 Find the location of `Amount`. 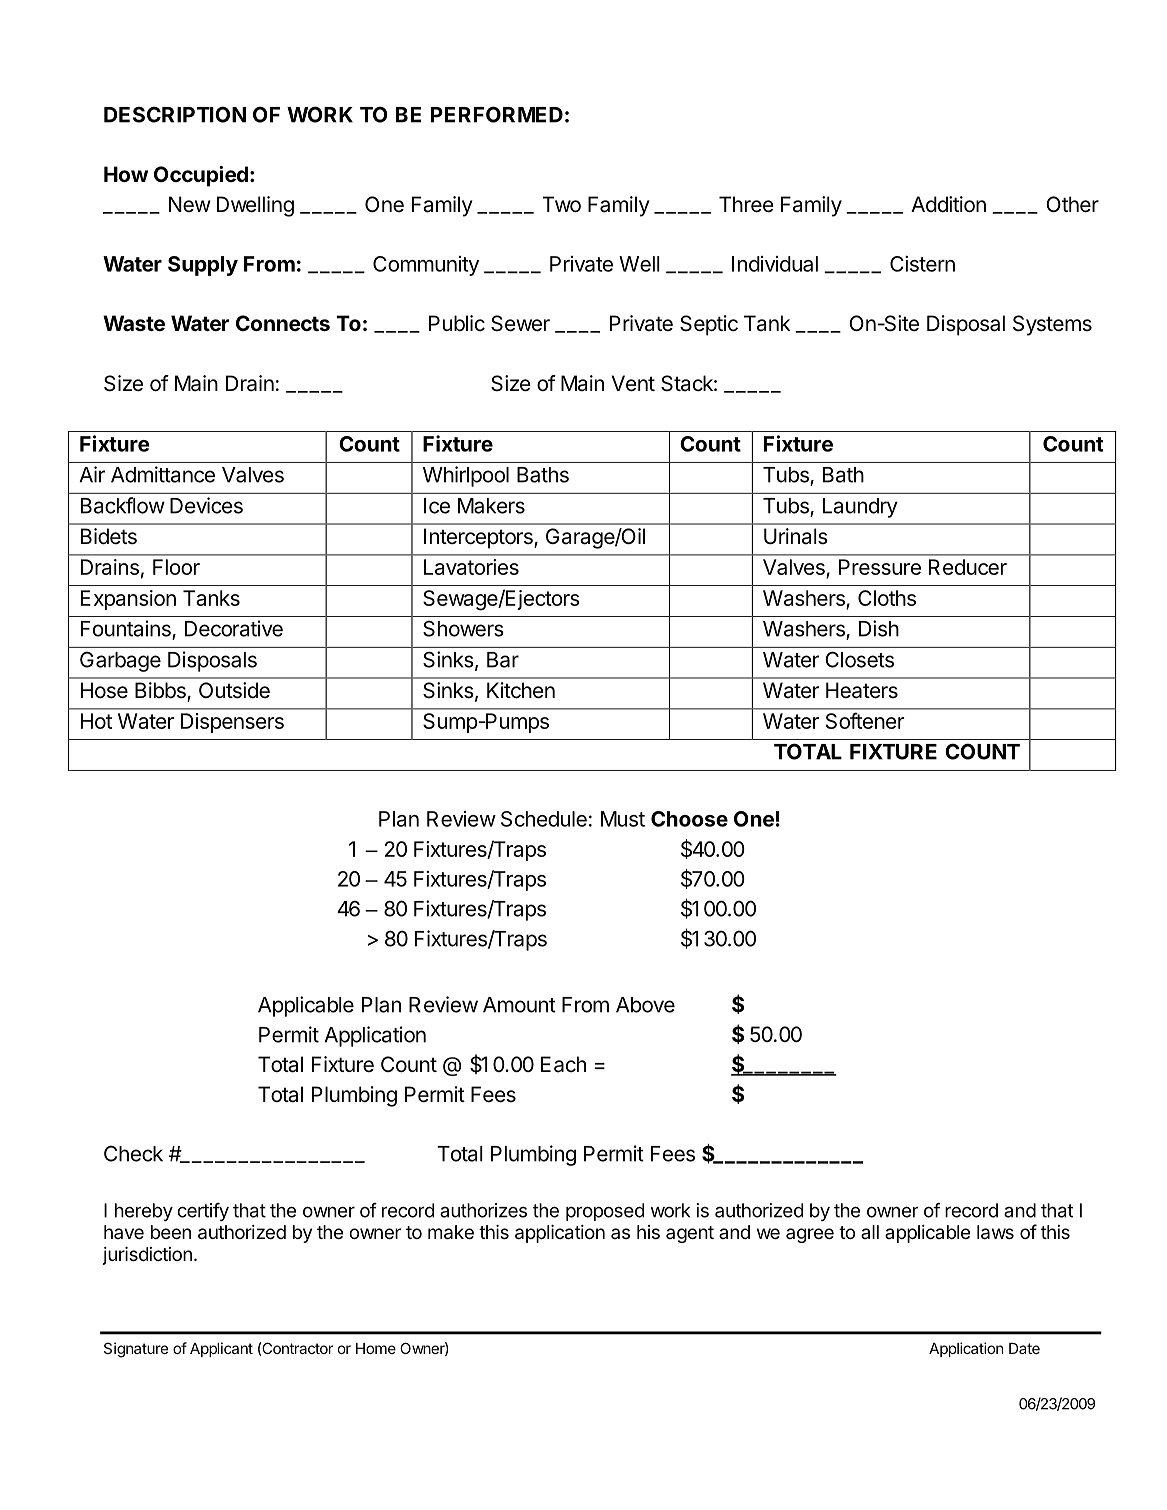

Amount is located at coordinates (519, 1005).
